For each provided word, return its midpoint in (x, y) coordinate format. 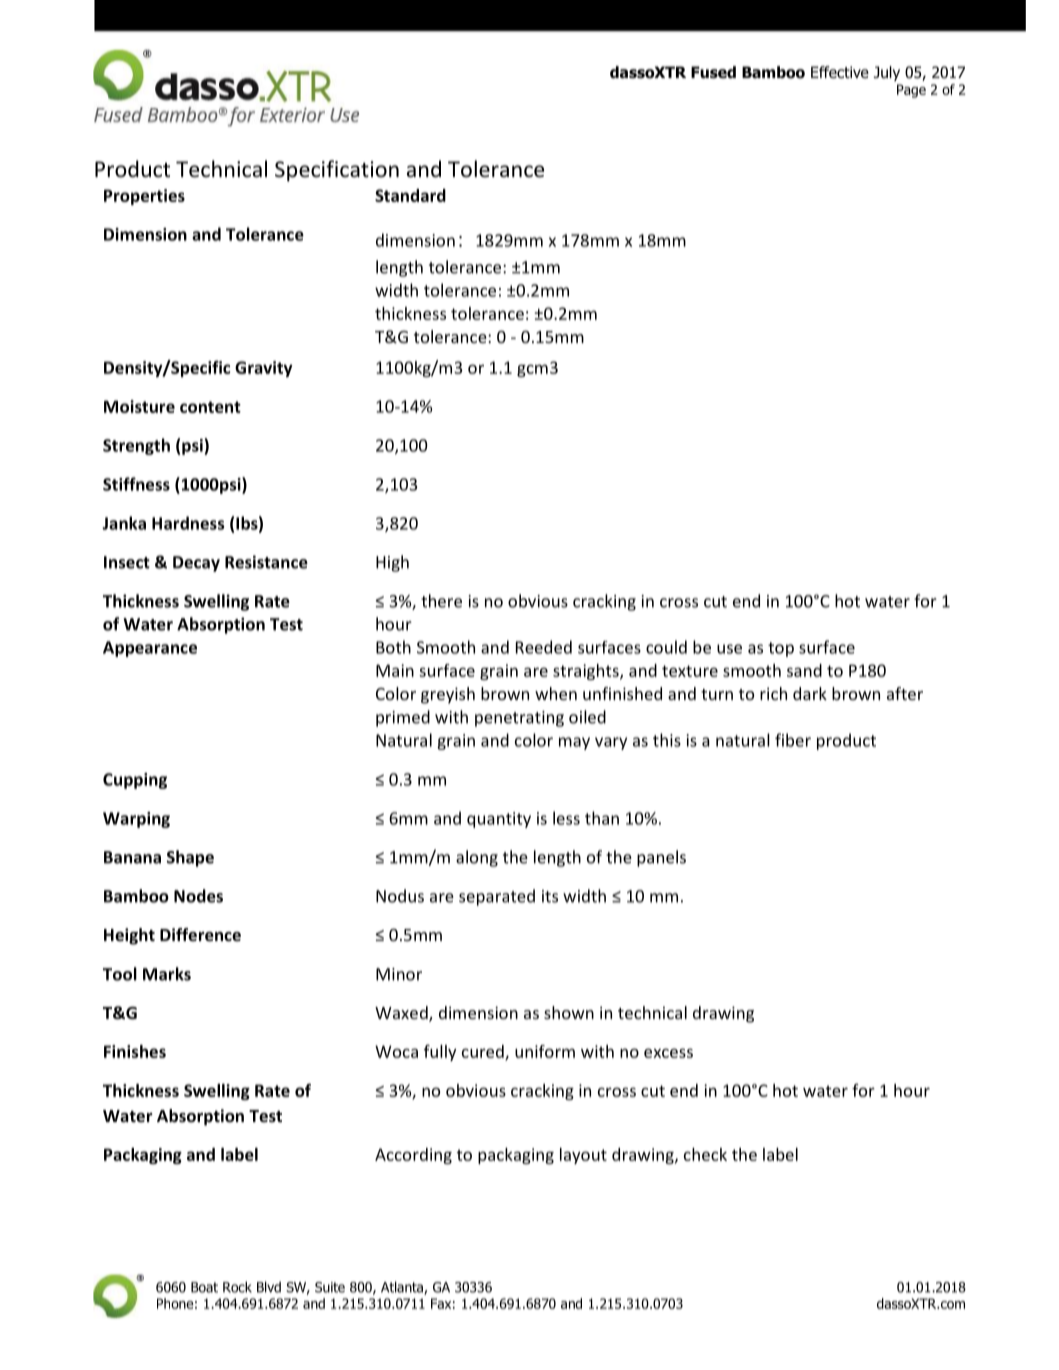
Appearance (150, 649)
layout (583, 1156)
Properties (144, 197)
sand (804, 670)
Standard (410, 195)
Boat (204, 1287)
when (556, 693)
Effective (840, 72)
